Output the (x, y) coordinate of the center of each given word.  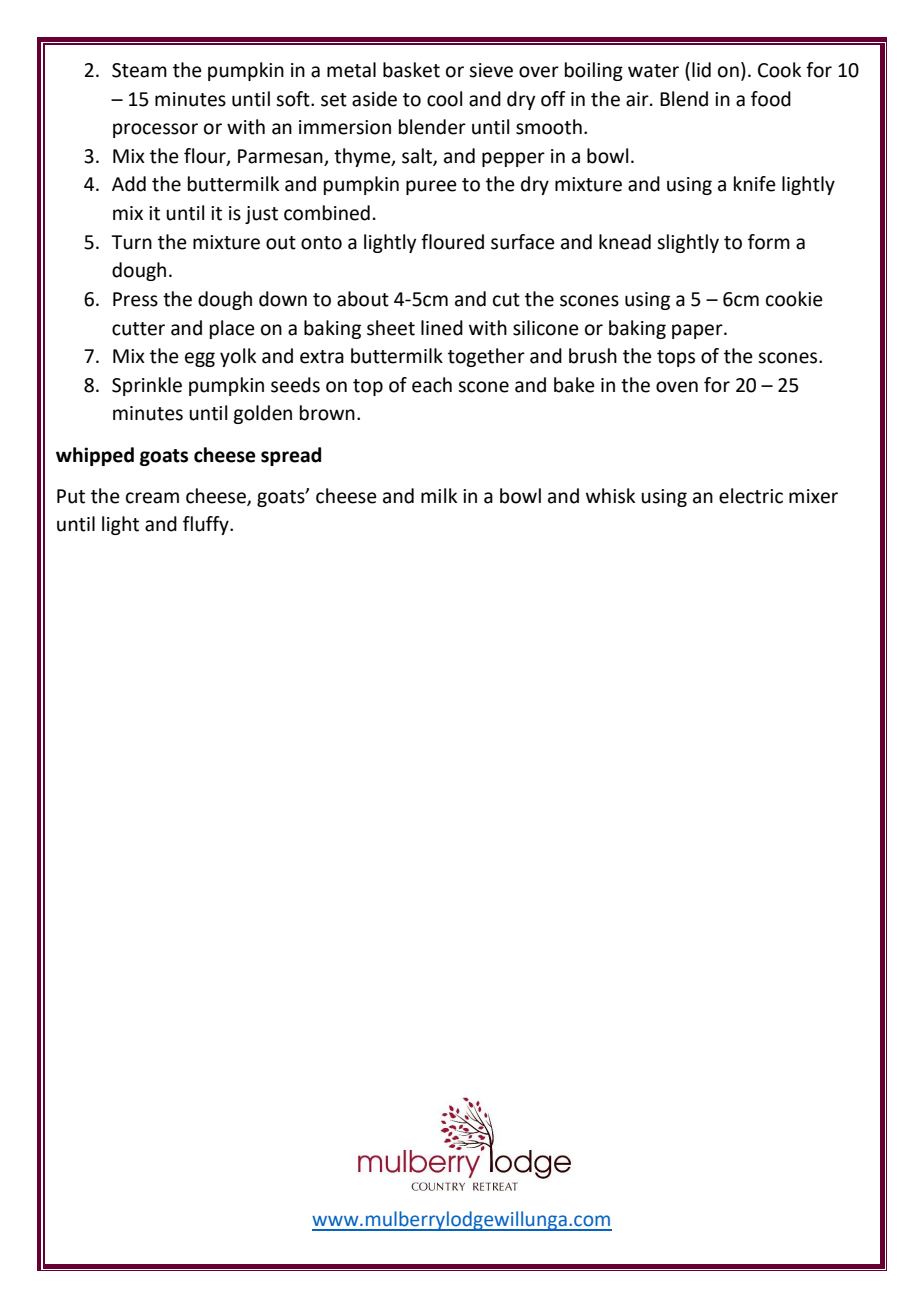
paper (698, 331)
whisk (610, 496)
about (363, 299)
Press (135, 299)
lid (701, 70)
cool (444, 99)
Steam (139, 70)
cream (152, 498)
